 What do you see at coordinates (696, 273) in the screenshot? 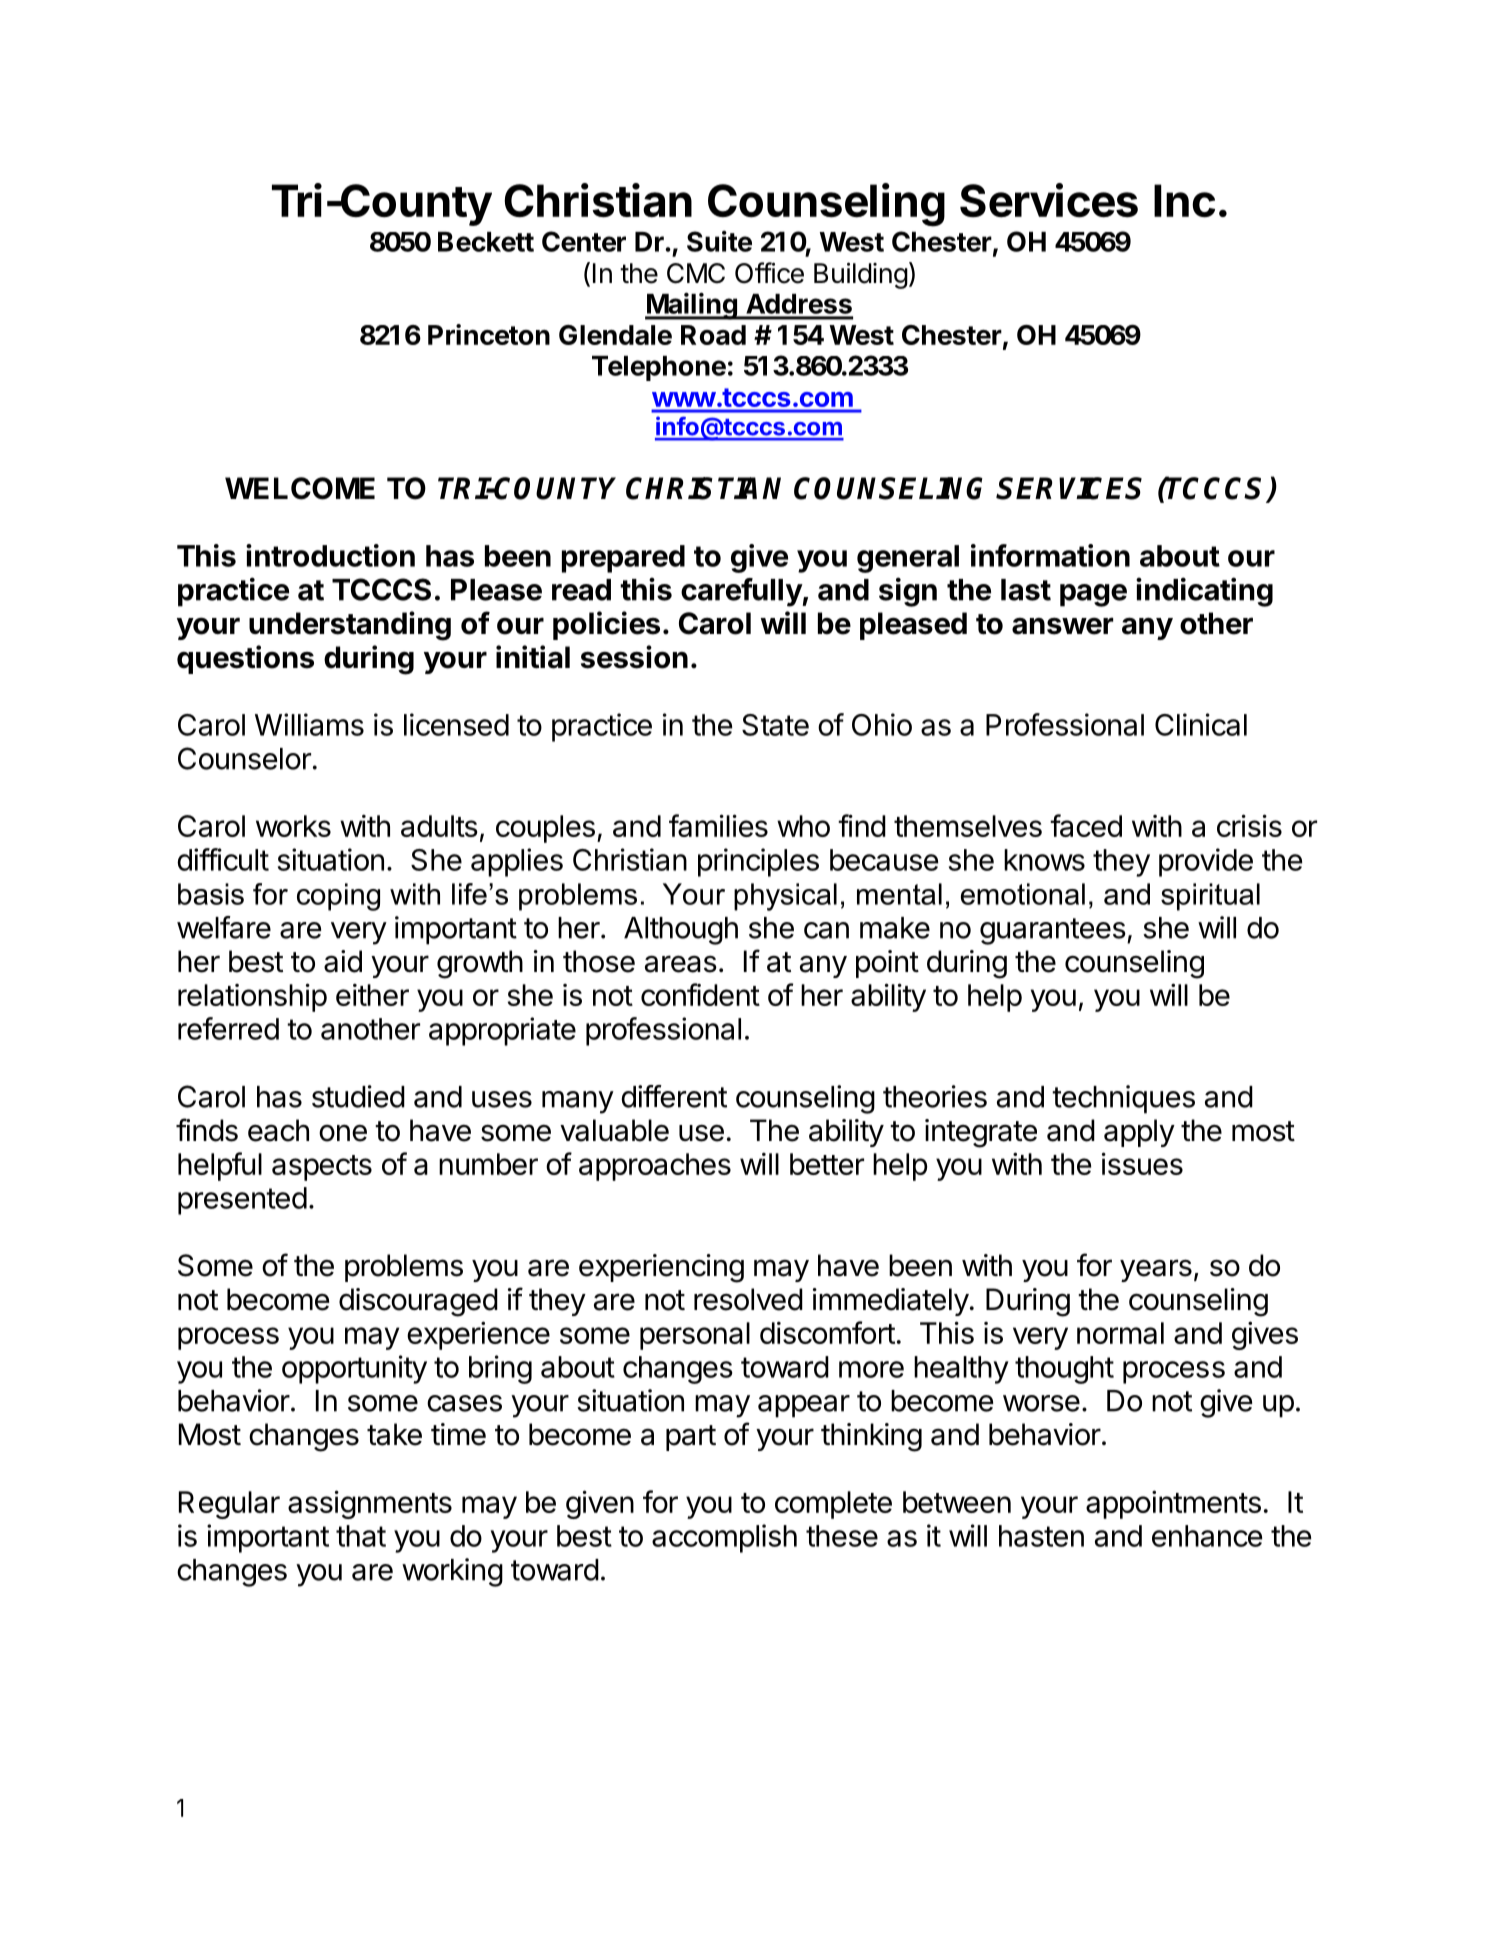
I see `CMC` at bounding box center [696, 273].
